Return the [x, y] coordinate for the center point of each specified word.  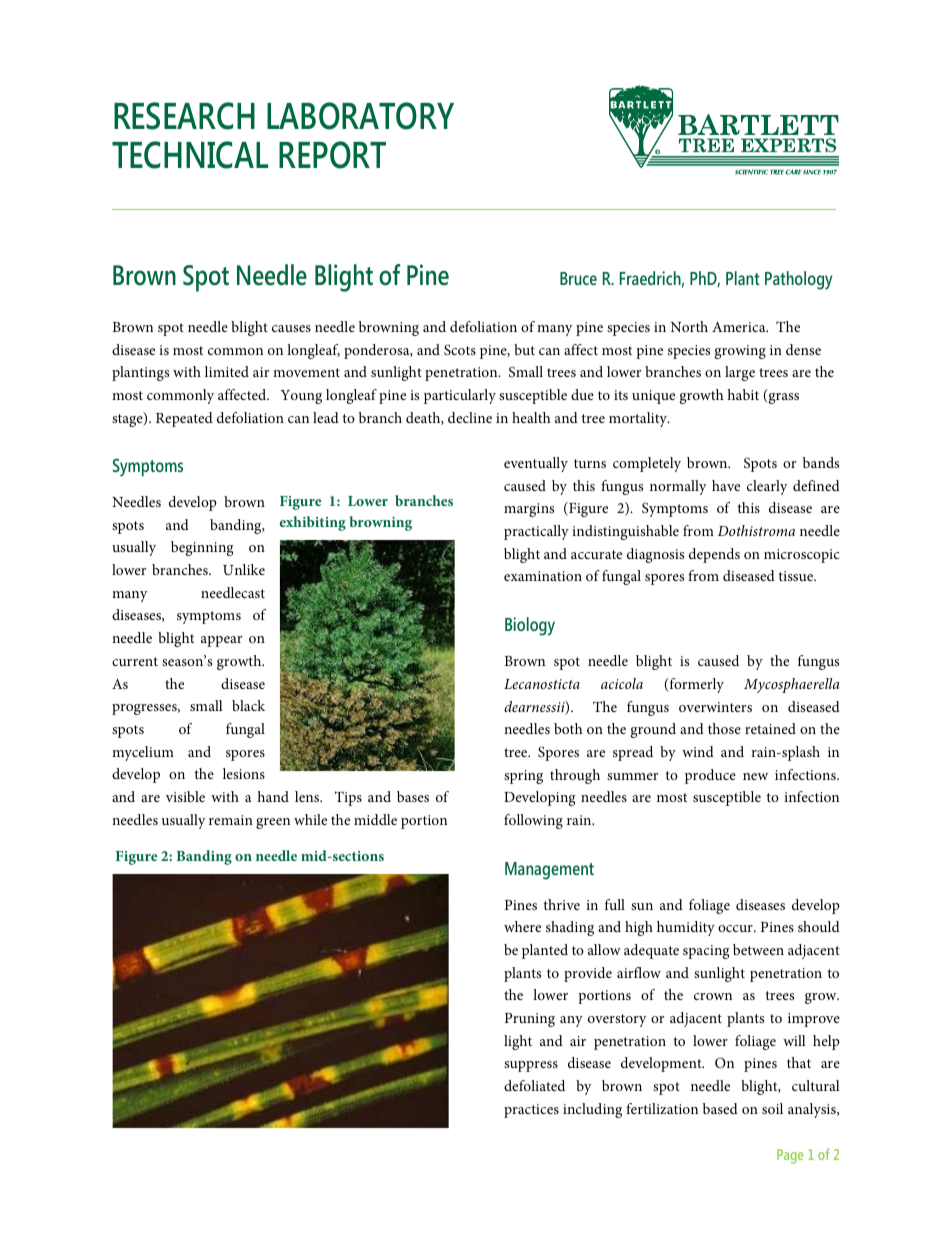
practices [531, 1111]
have [726, 485]
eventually [536, 464]
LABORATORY [360, 116]
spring [523, 777]
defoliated [534, 1085]
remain [231, 820]
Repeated [184, 419]
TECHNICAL [190, 155]
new [755, 776]
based [720, 1108]
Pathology [799, 280]
